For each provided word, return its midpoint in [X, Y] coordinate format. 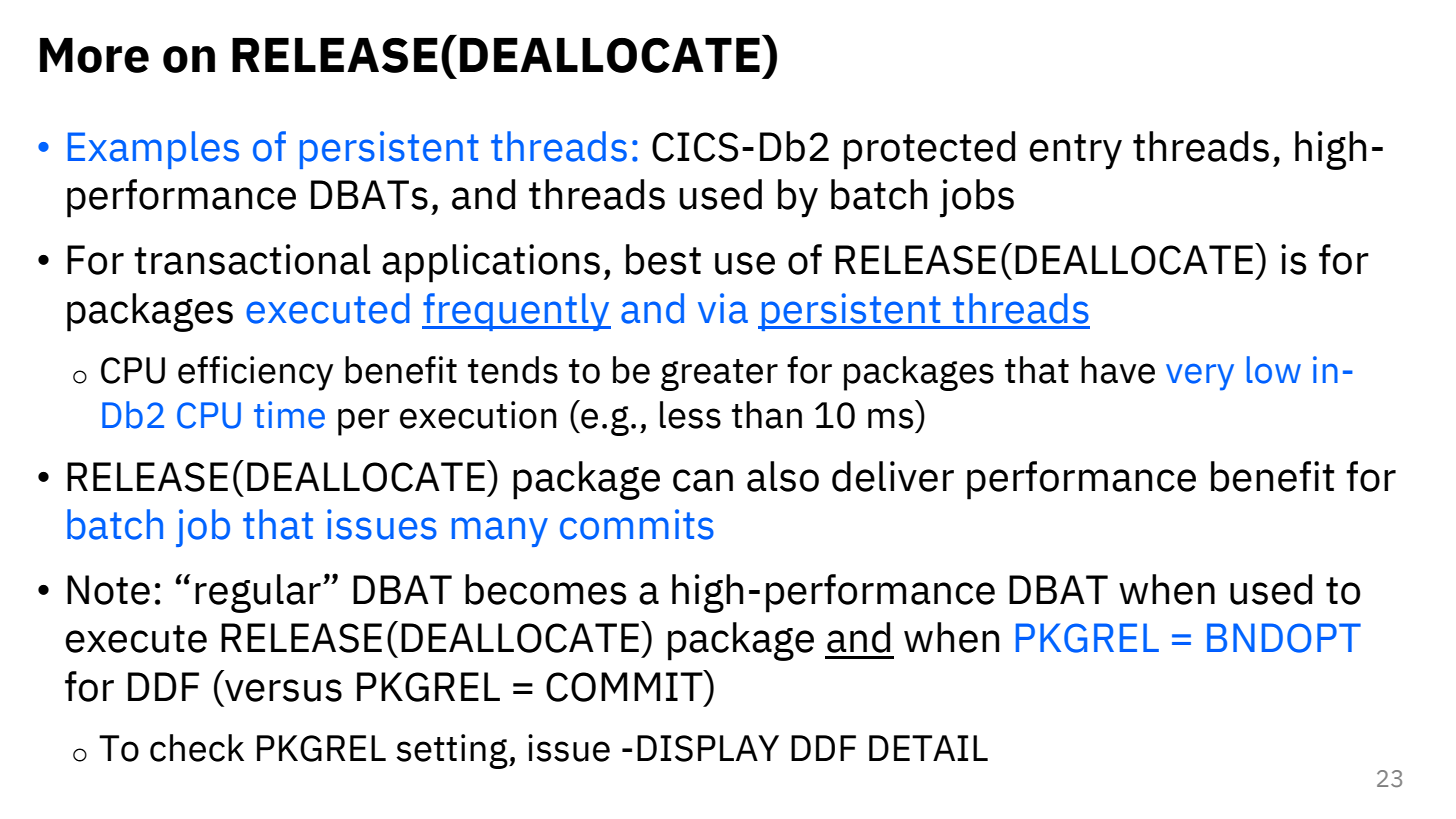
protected [929, 150]
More [94, 55]
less [690, 415]
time [289, 415]
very [1200, 377]
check [197, 748]
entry [1075, 152]
